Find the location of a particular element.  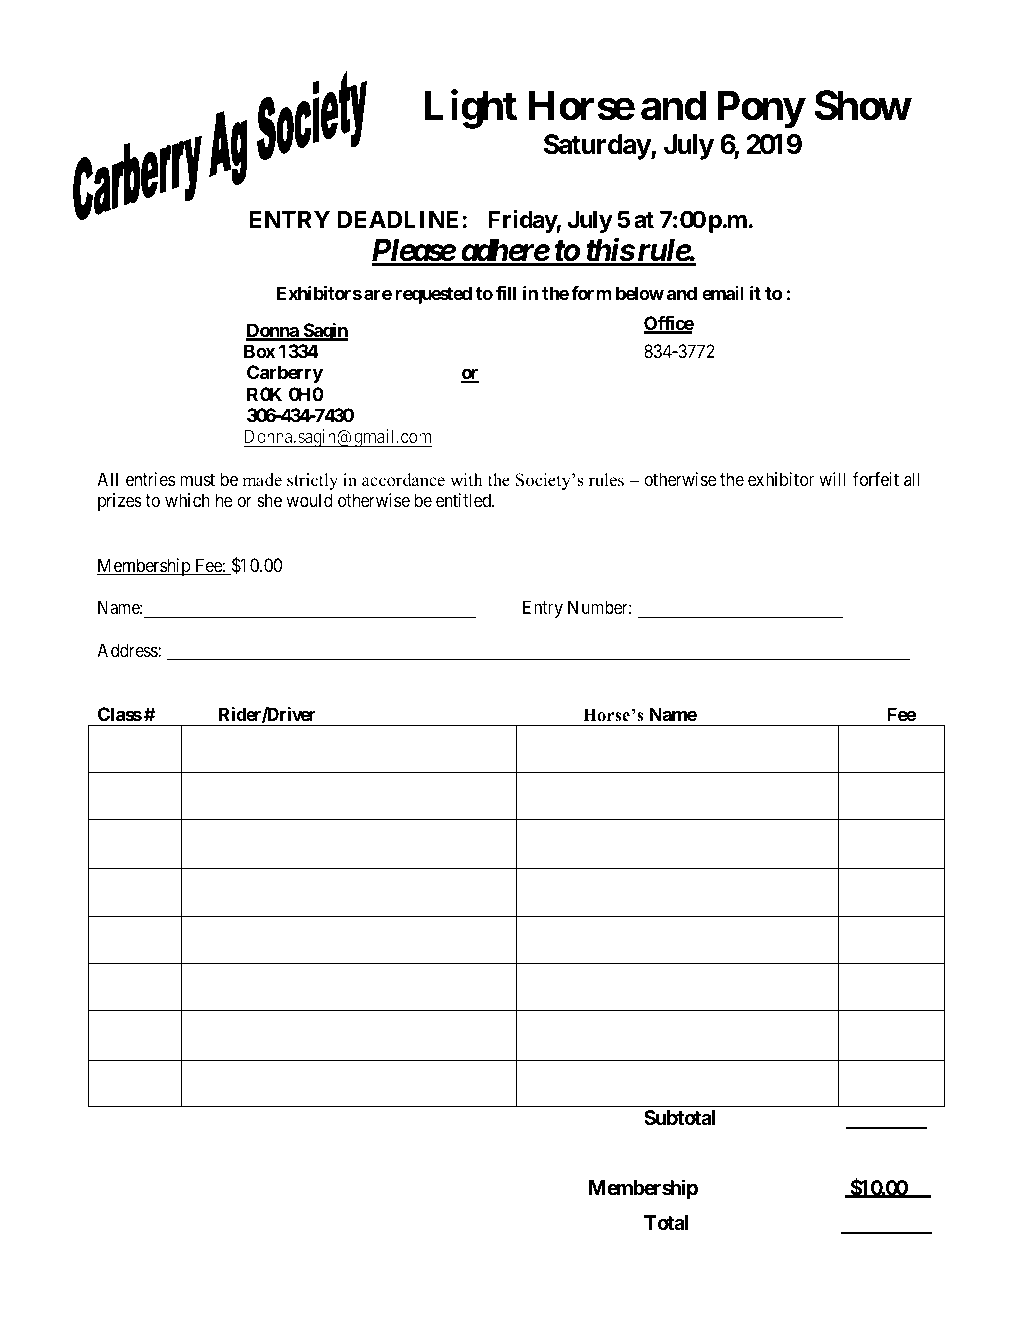

Saturday is located at coordinates (597, 147).
